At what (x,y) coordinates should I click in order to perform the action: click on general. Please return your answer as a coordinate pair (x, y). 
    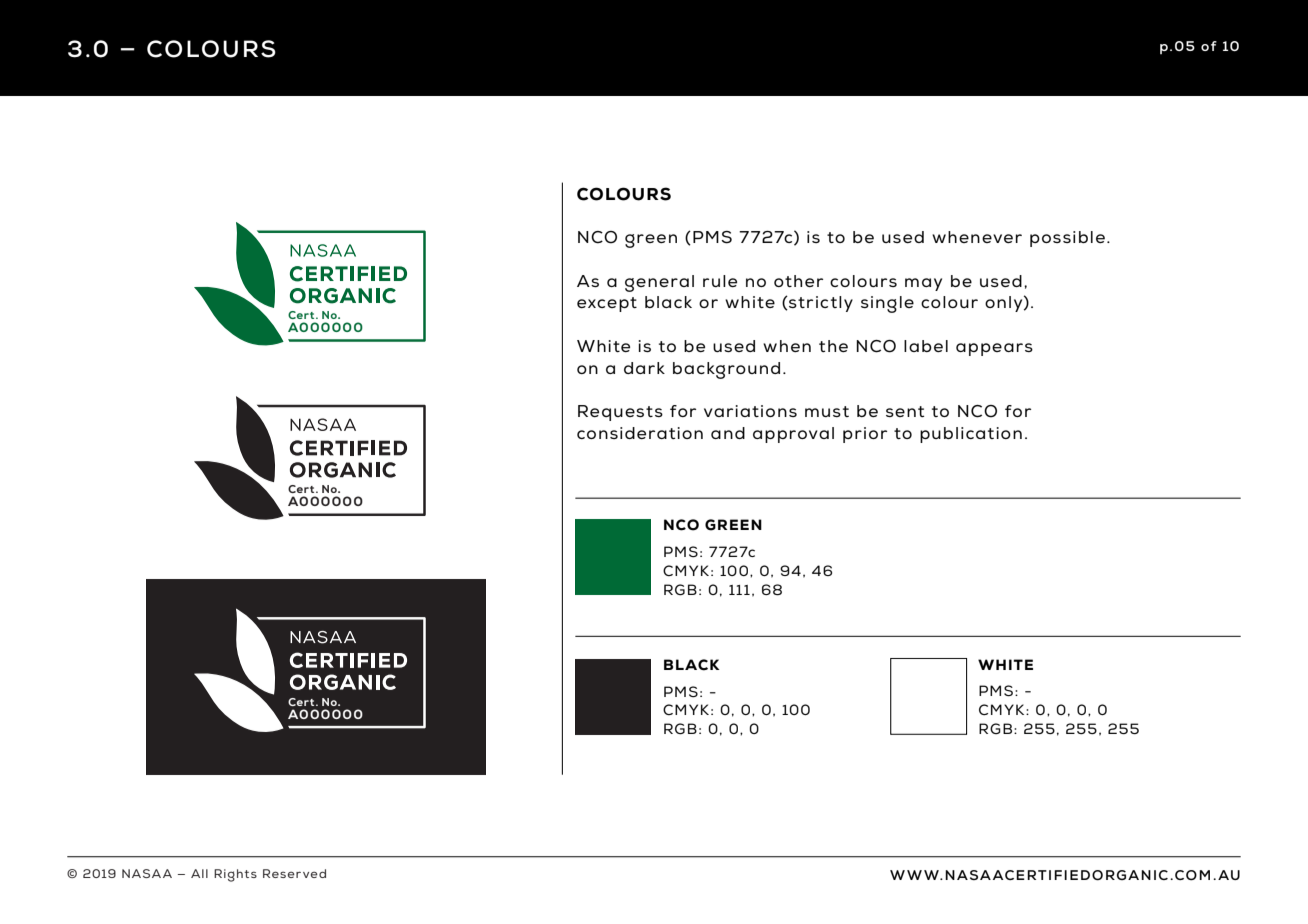
    Looking at the image, I should click on (659, 283).
